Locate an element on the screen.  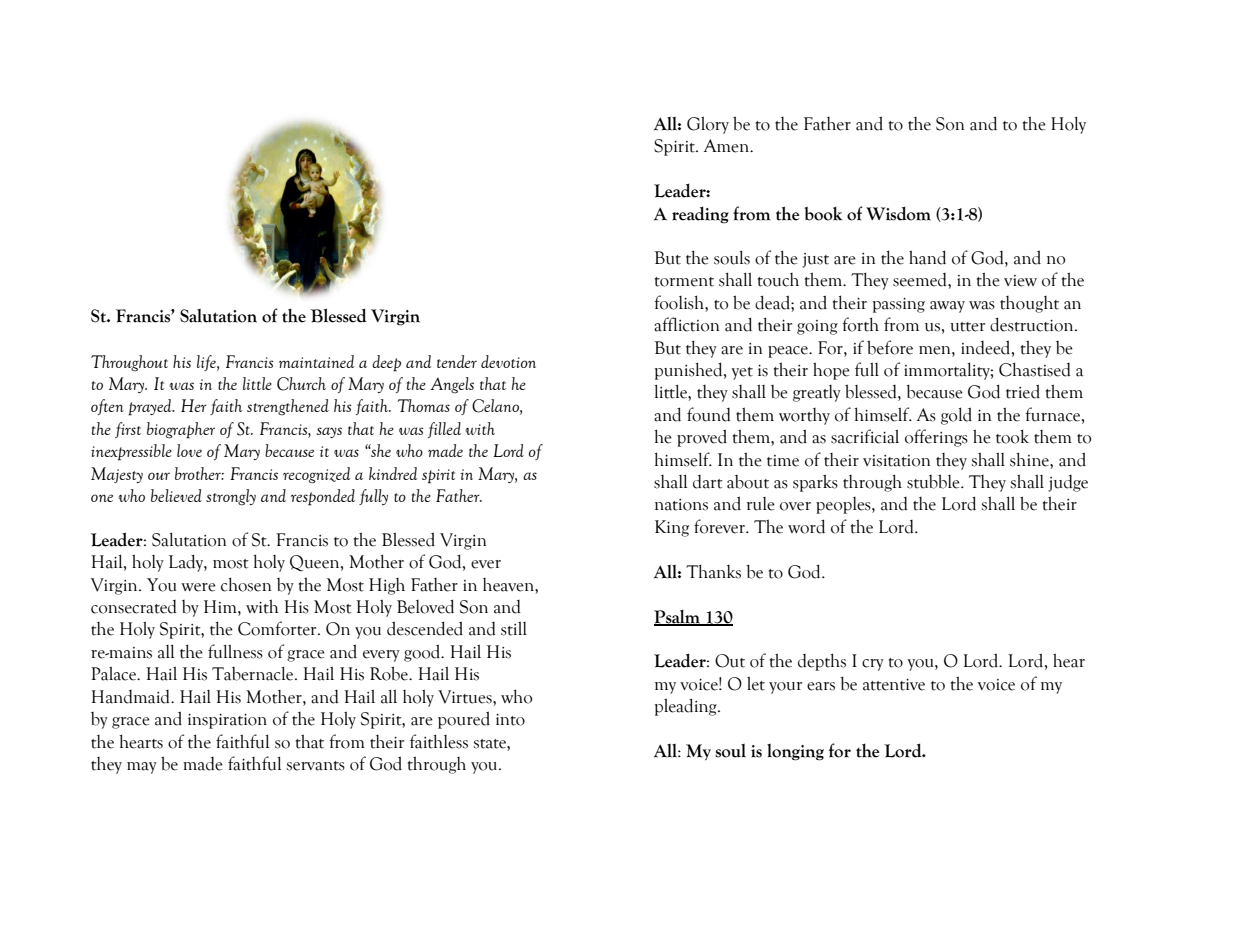
devotion is located at coordinates (508, 361).
